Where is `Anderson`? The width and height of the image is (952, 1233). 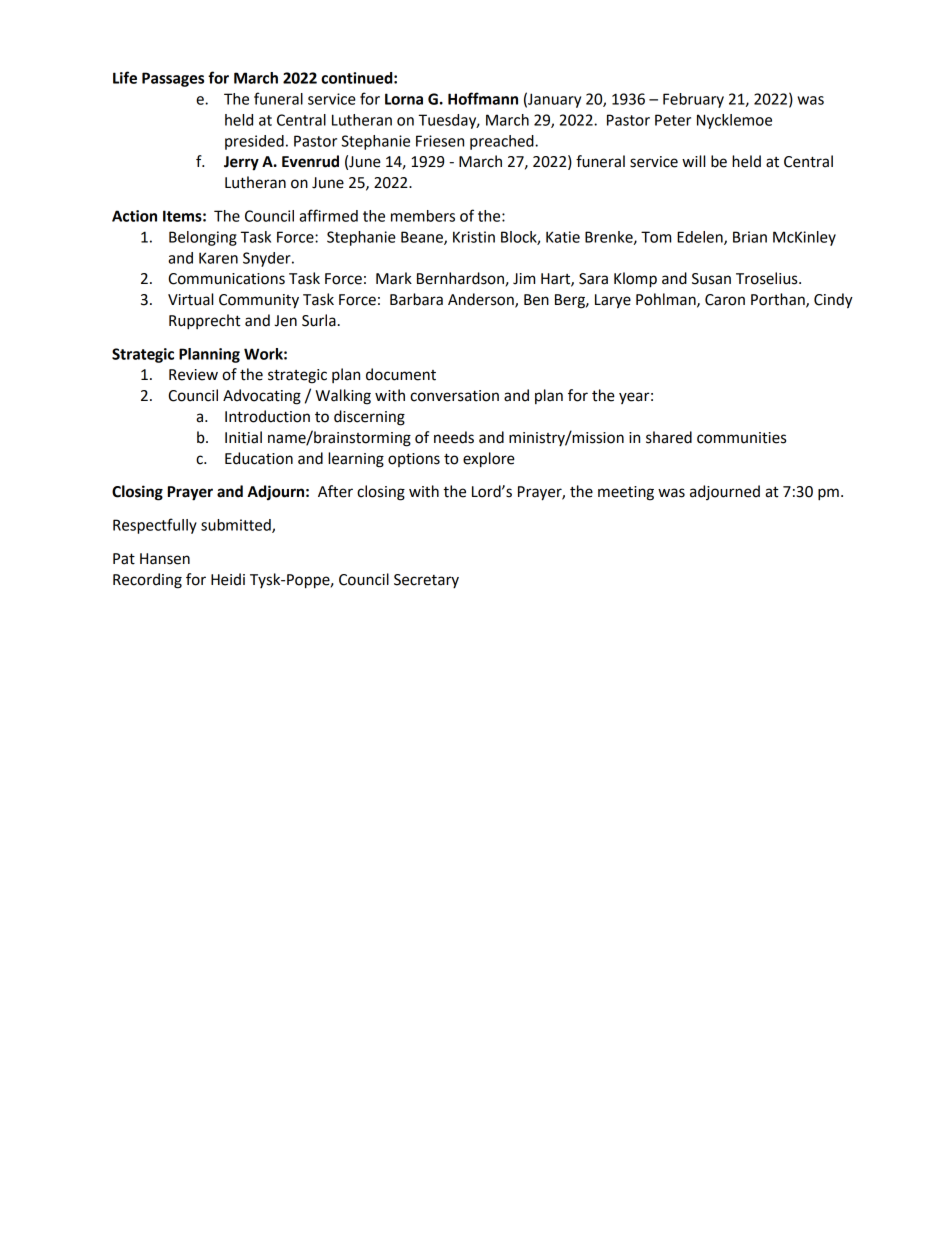 Anderson is located at coordinates (482, 300).
